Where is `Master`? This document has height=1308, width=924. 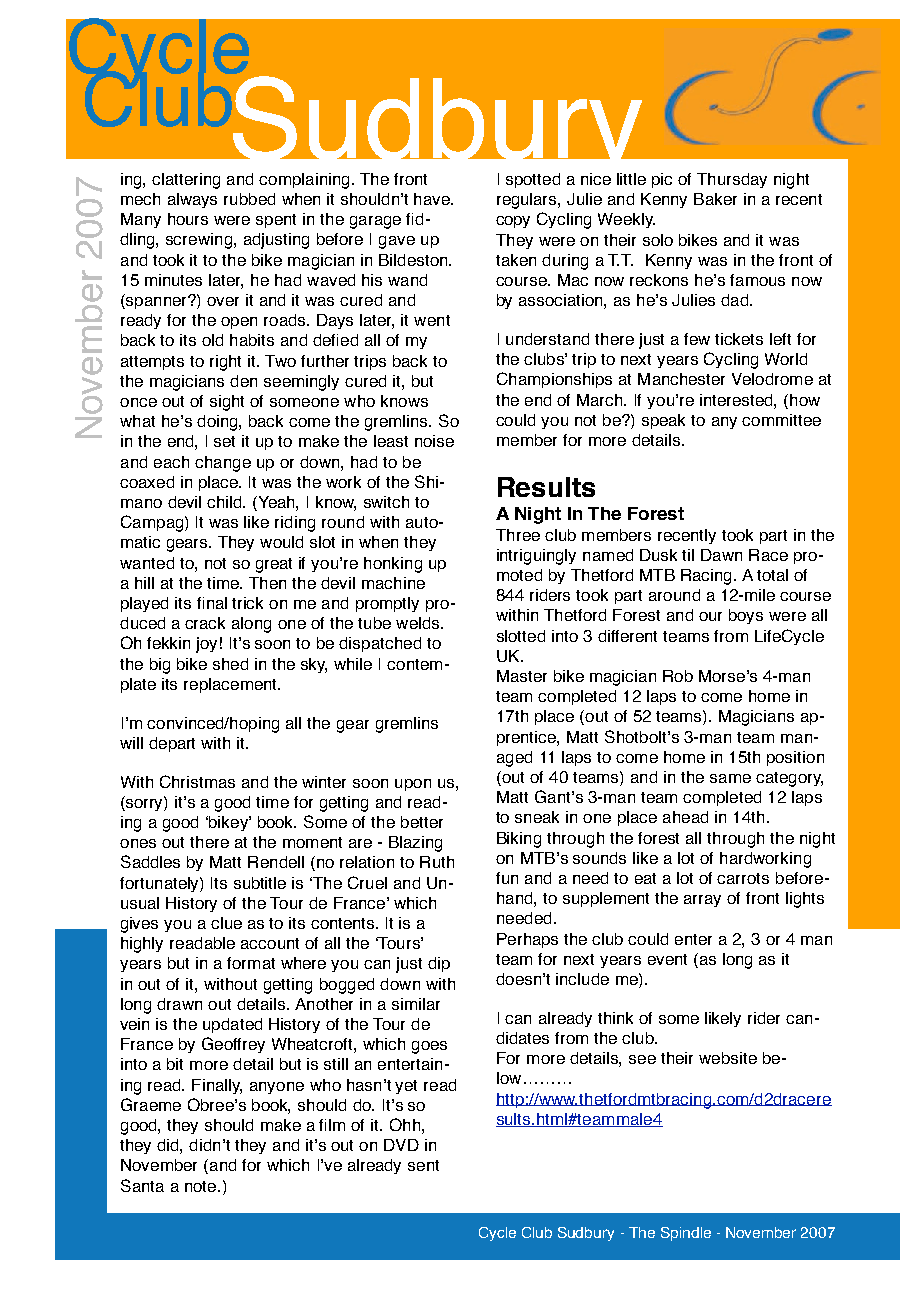
Master is located at coordinates (522, 676).
